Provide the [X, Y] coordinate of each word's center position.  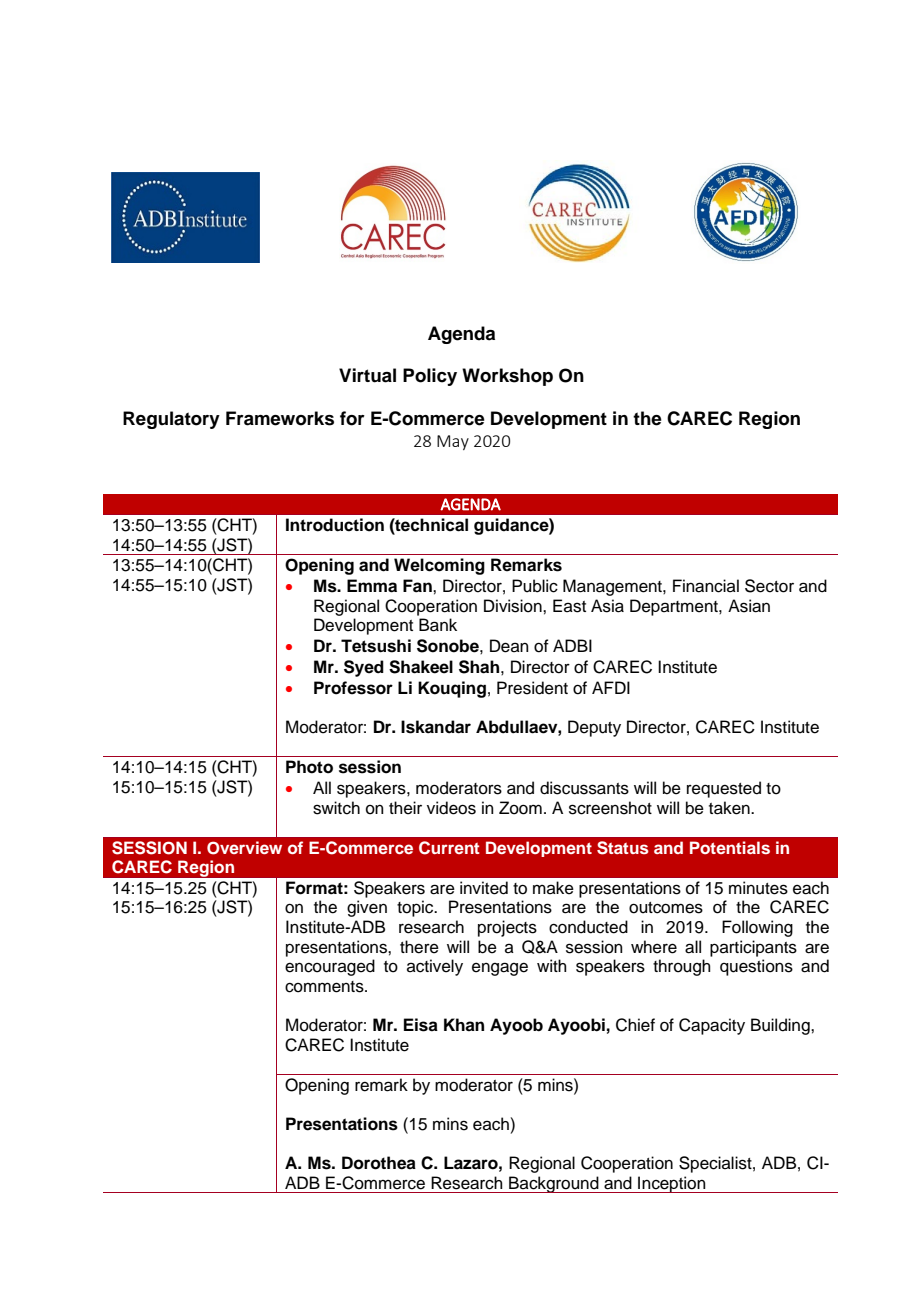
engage [500, 969]
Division [514, 606]
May [453, 442]
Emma [372, 586]
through [682, 967]
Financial [706, 586]
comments [325, 987]
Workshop [507, 377]
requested [724, 789]
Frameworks [280, 418]
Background [554, 1184]
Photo [309, 767]
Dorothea [379, 1163]
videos [451, 808]
